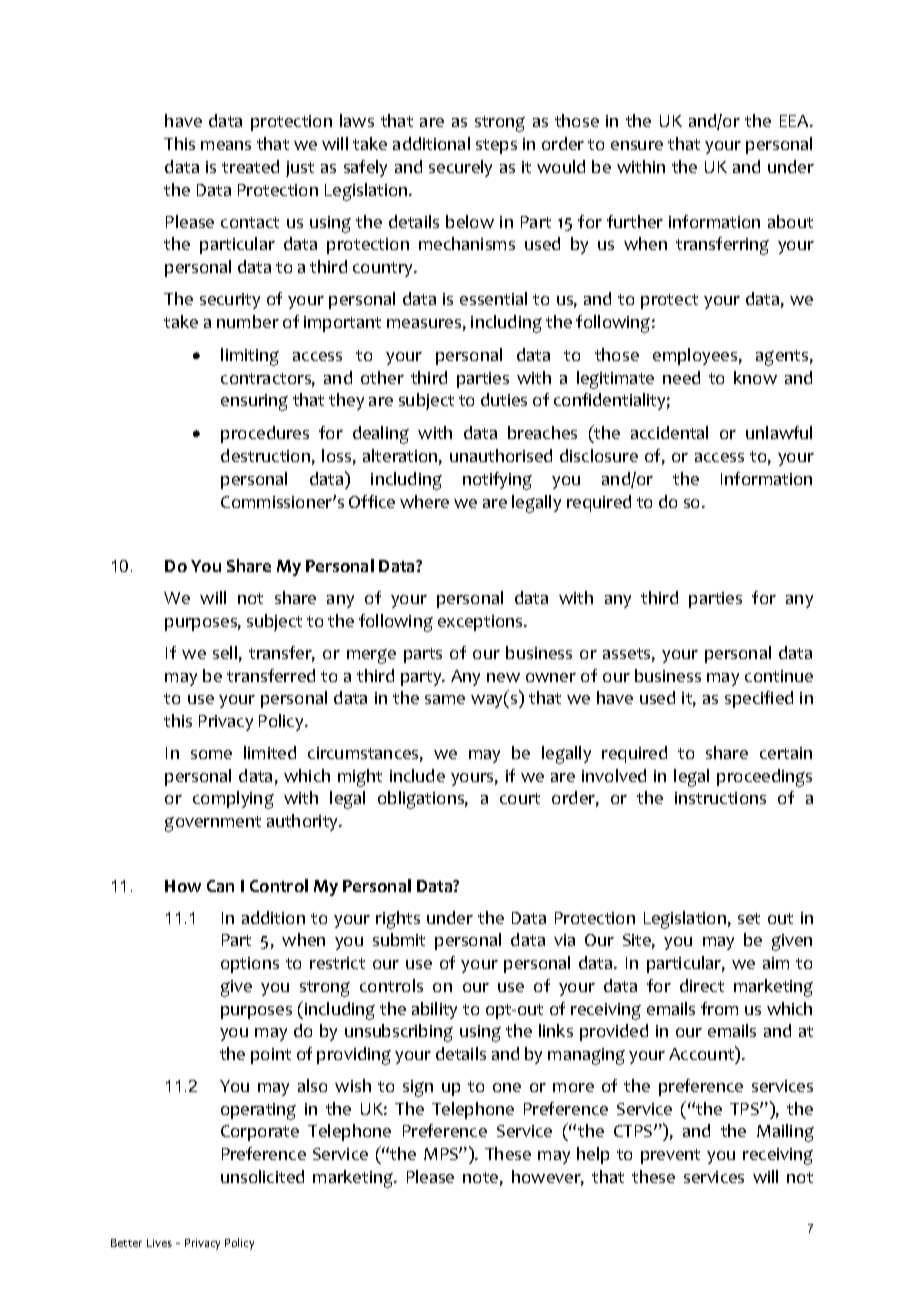 This screenshot has height=1307, width=924. What do you see at coordinates (226, 145) in the screenshot?
I see `means` at bounding box center [226, 145].
